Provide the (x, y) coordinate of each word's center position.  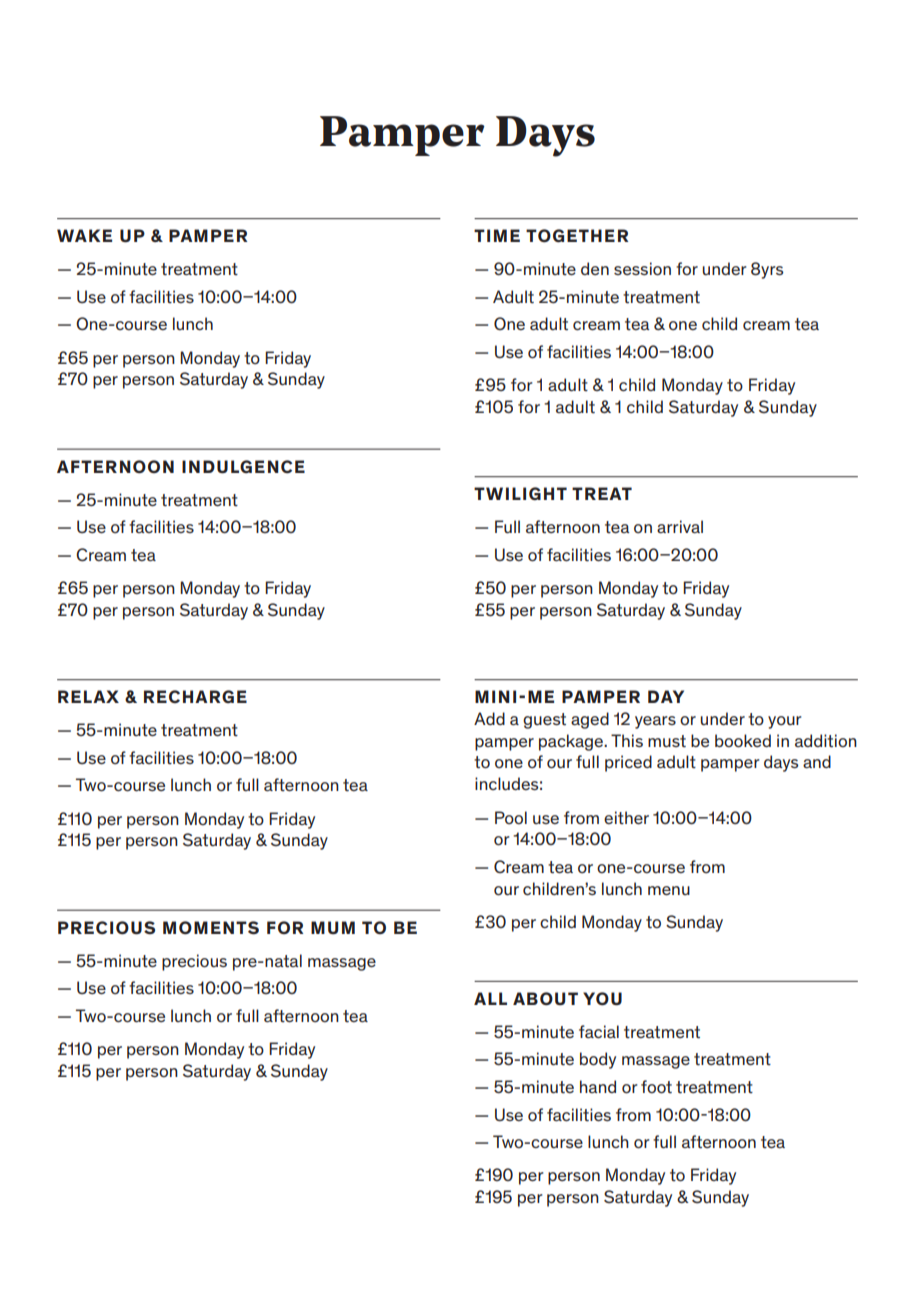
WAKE (84, 235)
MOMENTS (211, 928)
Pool (511, 817)
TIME (497, 235)
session (642, 269)
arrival (680, 526)
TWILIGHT (520, 493)
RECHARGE (195, 696)
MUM (333, 927)
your (785, 722)
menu (669, 890)
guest (544, 721)
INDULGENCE (243, 467)
